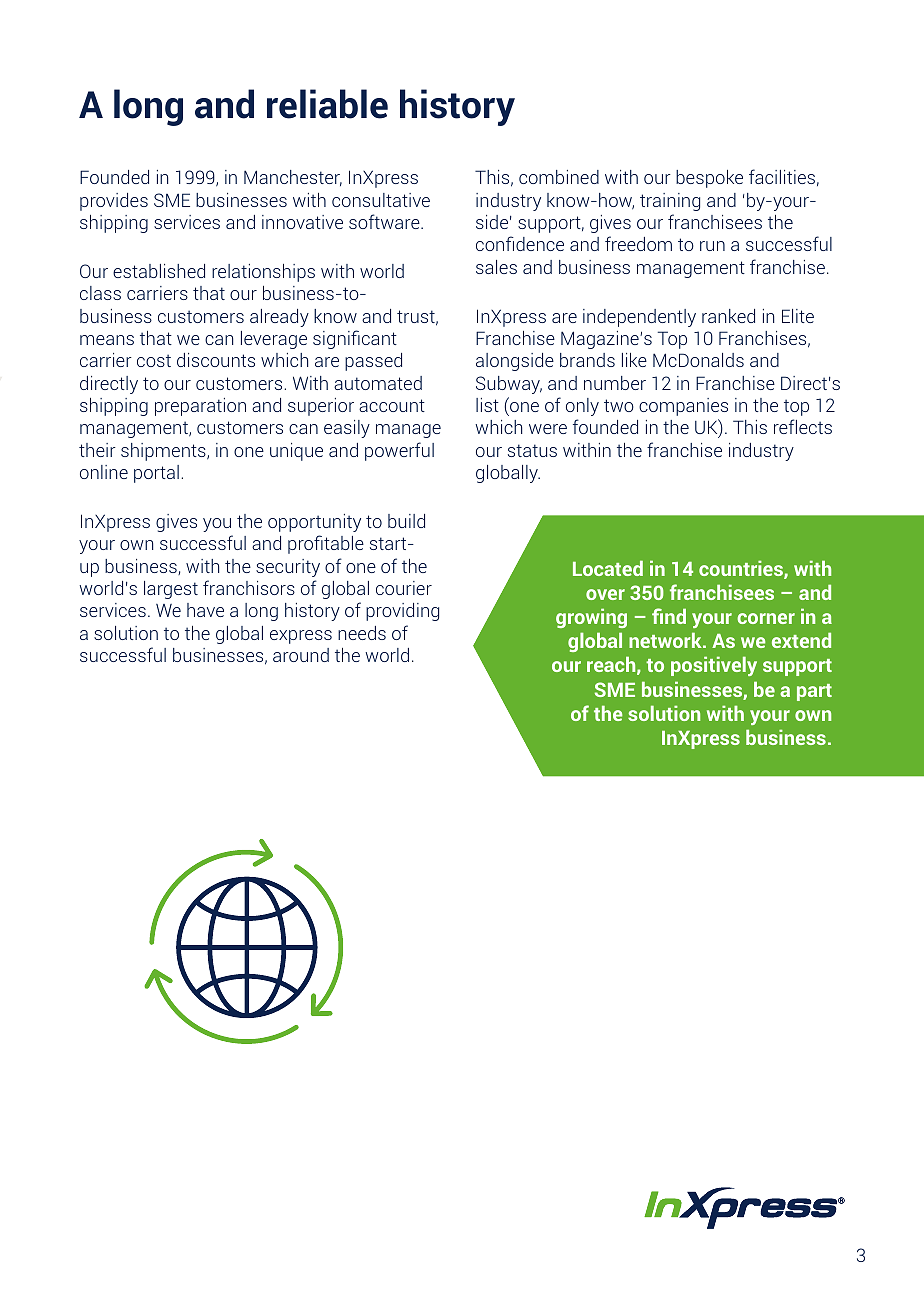  Describe the element at coordinates (683, 407) in the page. I see `companies` at that location.
